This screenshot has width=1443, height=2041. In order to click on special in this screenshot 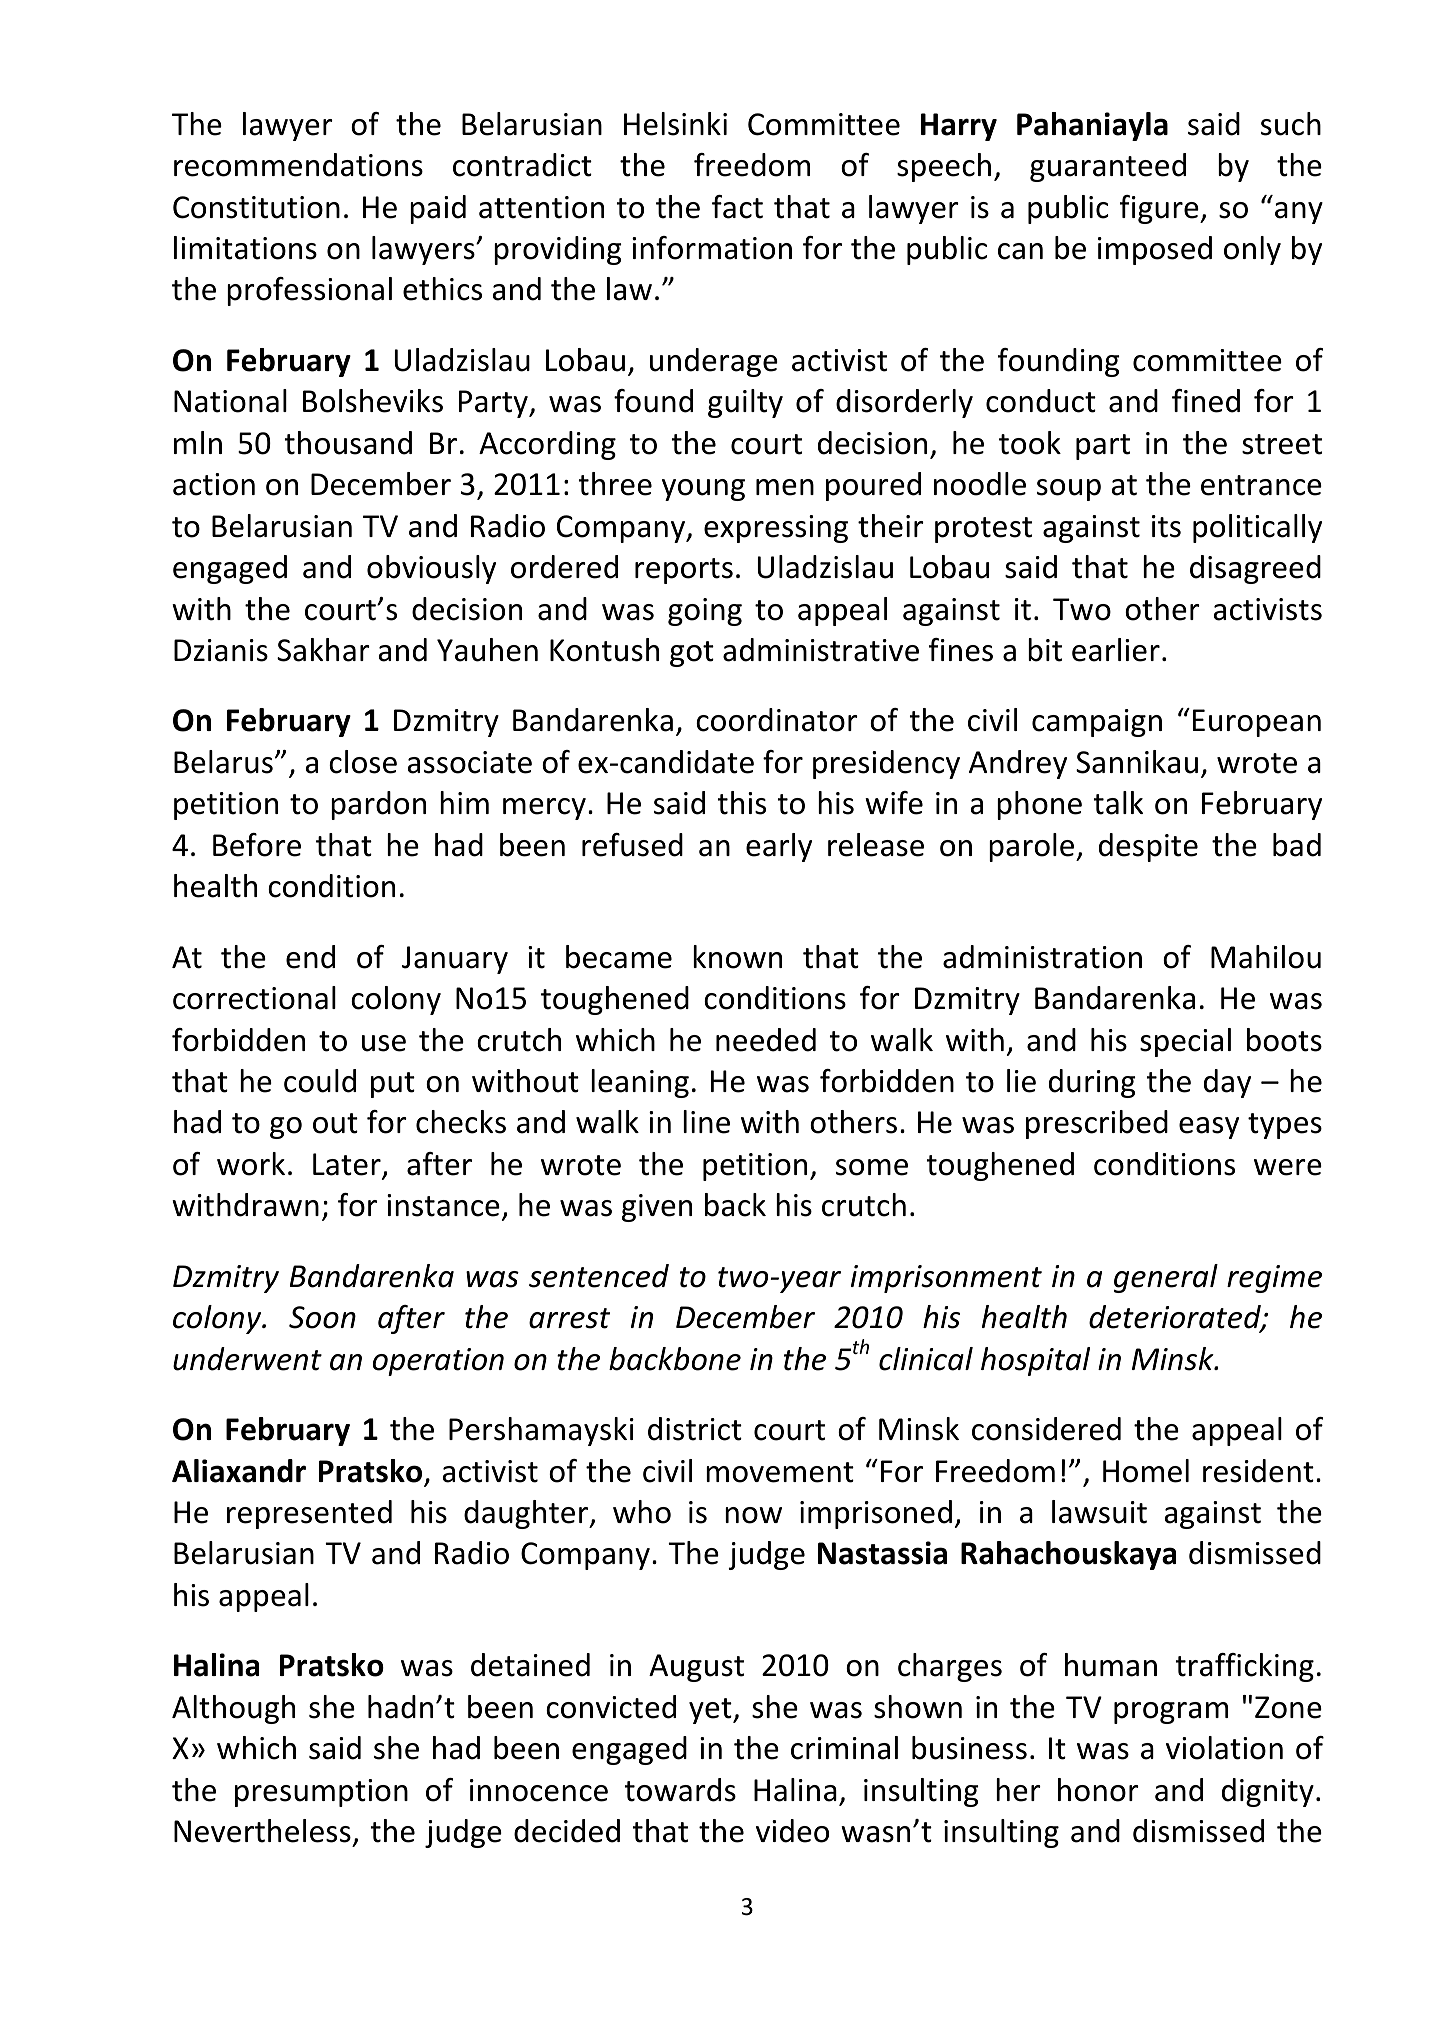, I will do `click(1185, 1042)`.
